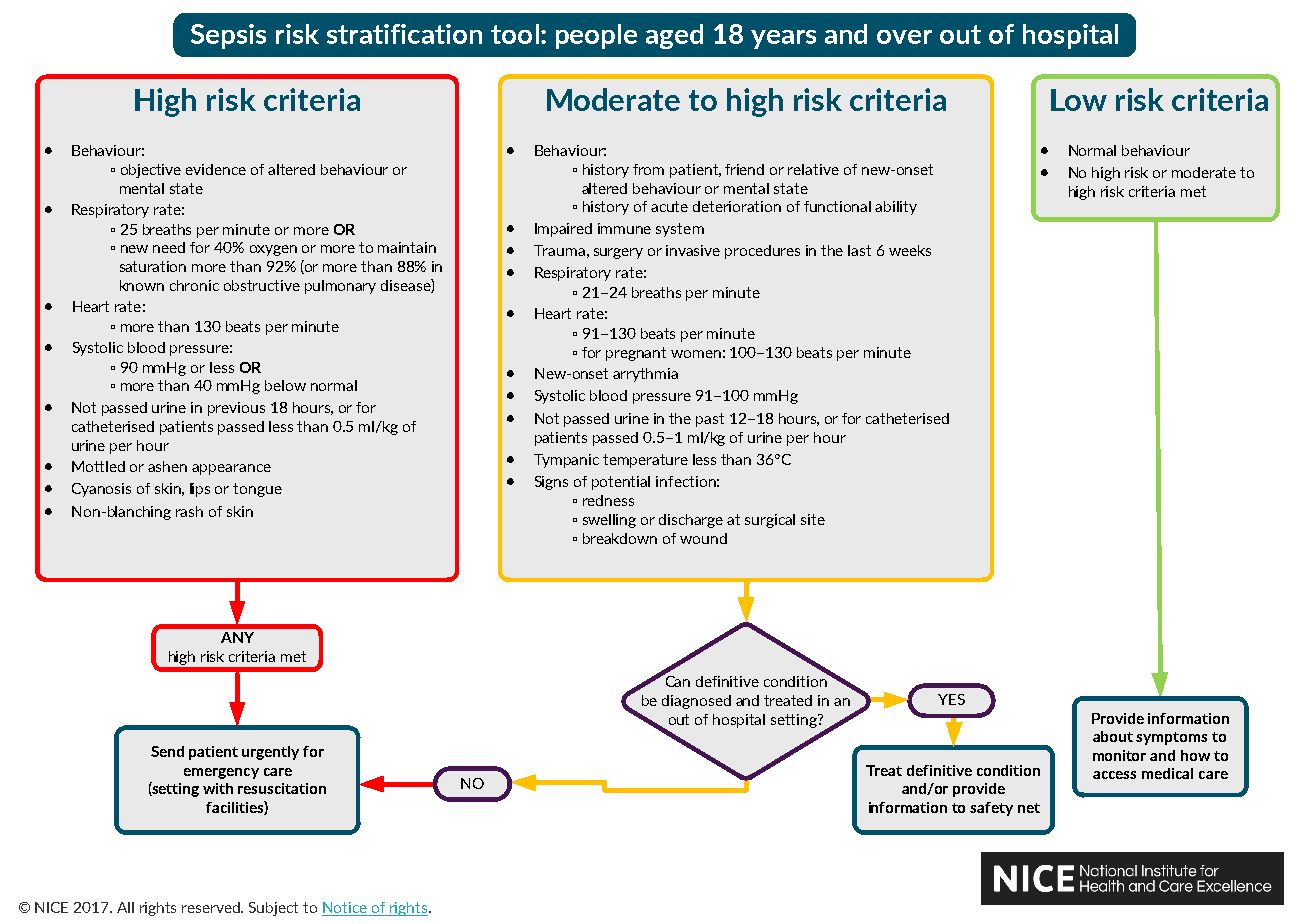 The image size is (1307, 924). What do you see at coordinates (345, 907) in the screenshot?
I see `Notice` at bounding box center [345, 907].
